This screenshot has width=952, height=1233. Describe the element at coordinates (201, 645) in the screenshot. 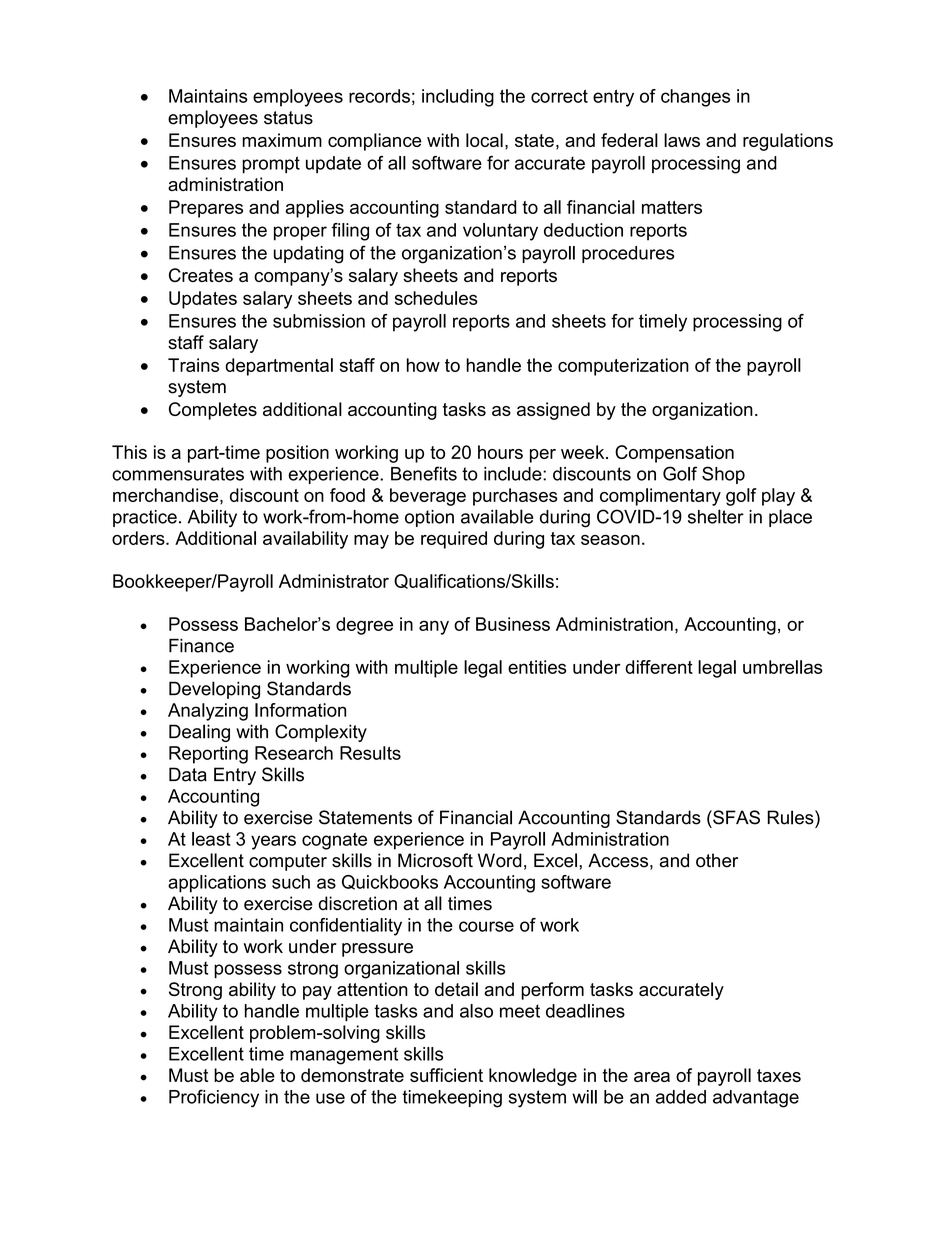

I see `Finance` at that location.
